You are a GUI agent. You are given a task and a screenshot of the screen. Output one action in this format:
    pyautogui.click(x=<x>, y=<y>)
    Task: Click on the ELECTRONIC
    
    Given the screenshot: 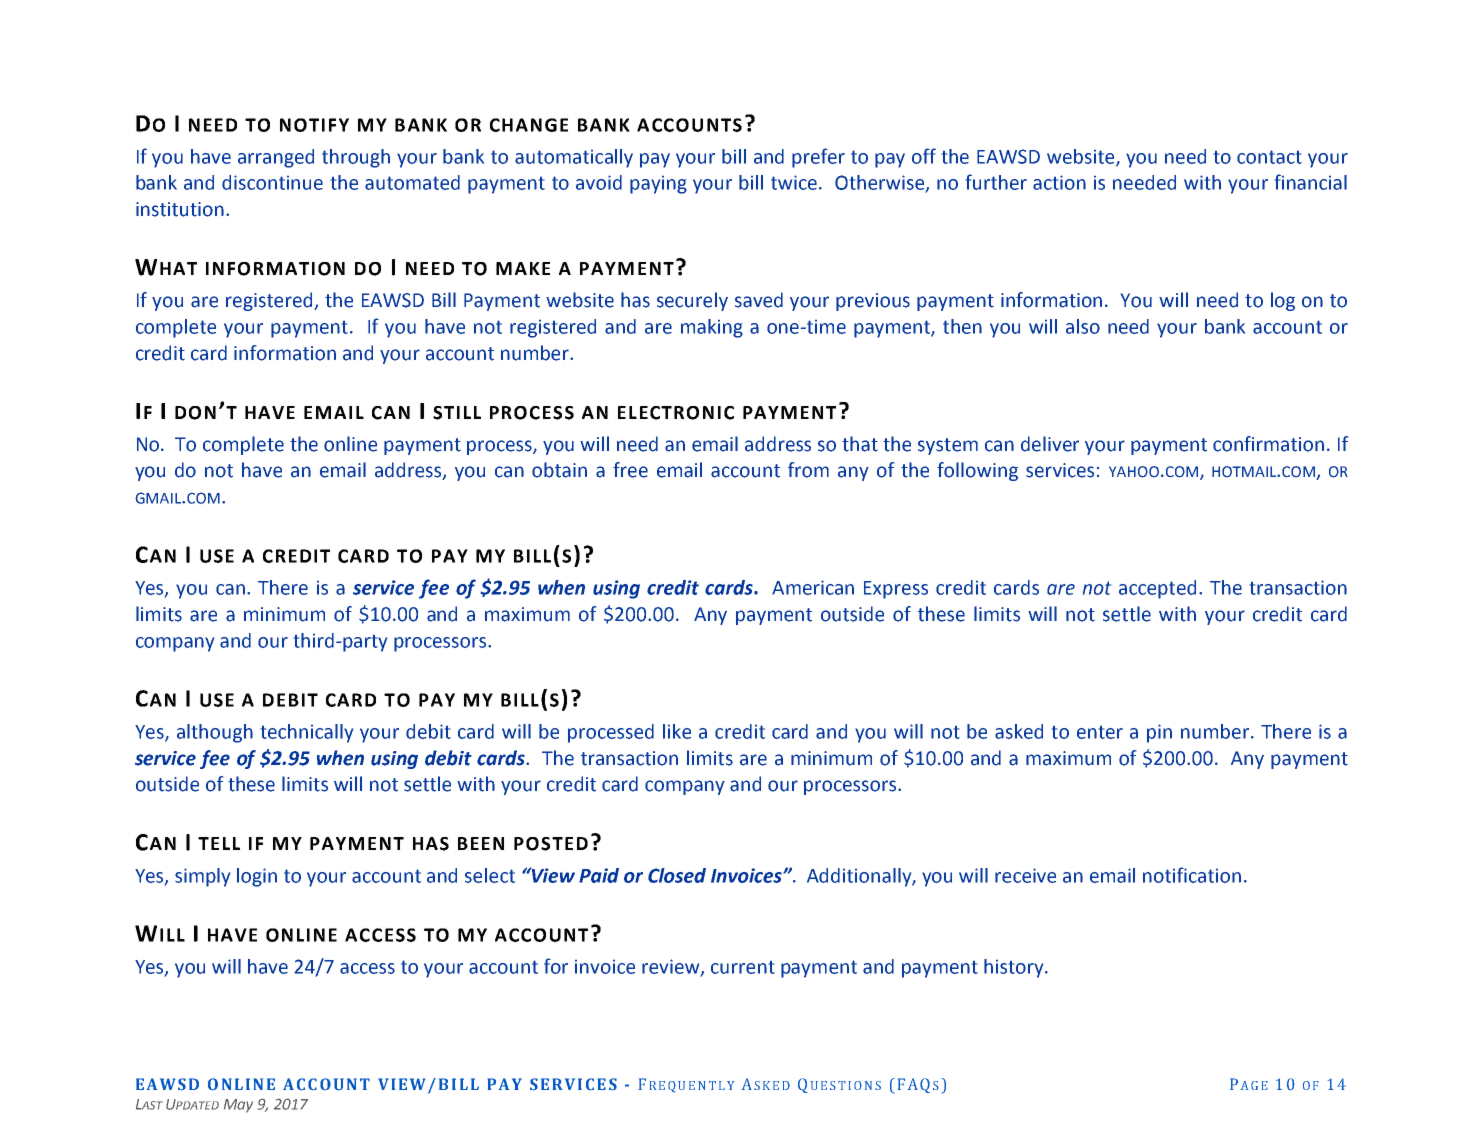 What is the action you would take?
    pyautogui.click(x=676, y=413)
